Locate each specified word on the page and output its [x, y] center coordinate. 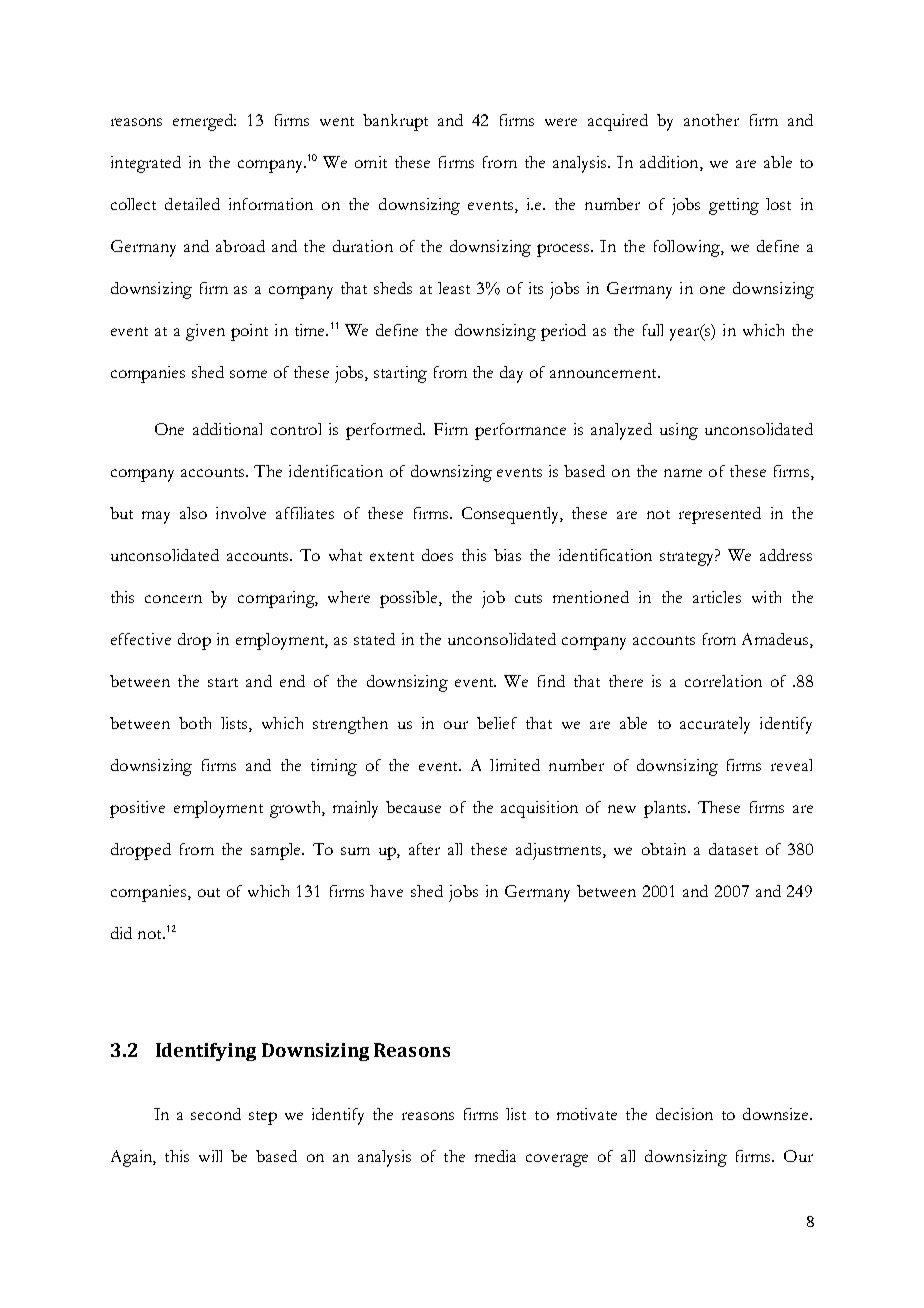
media [495, 1156]
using [679, 431]
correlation [723, 681]
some [248, 374]
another [711, 120]
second [216, 1114]
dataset [733, 849]
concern [173, 599]
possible [410, 599]
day [511, 374]
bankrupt [395, 122]
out [209, 892]
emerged [204, 122]
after [424, 849]
